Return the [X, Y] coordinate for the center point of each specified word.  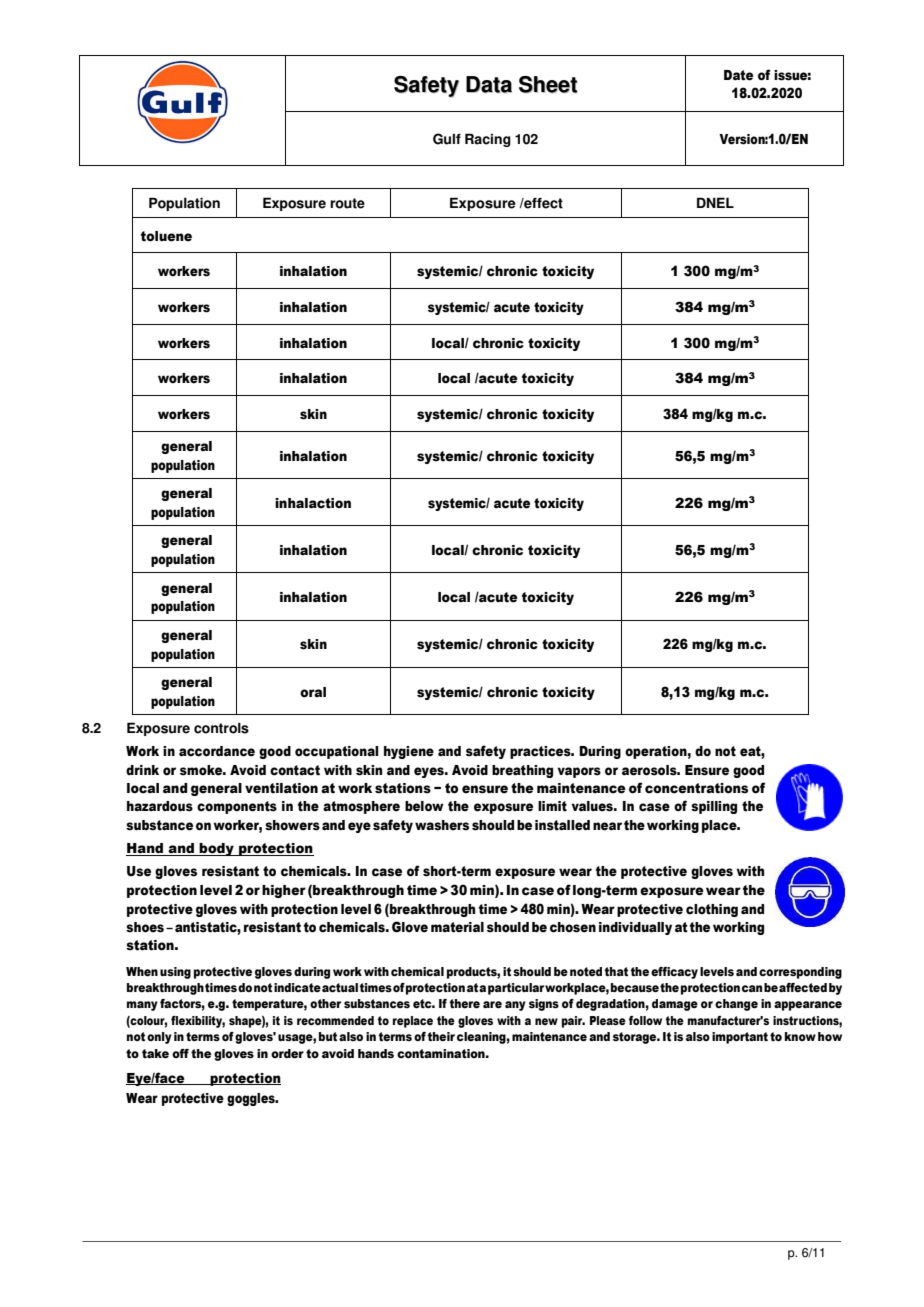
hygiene [409, 752]
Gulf [447, 139]
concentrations [696, 788]
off [180, 1053]
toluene [166, 236]
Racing [488, 140]
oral [313, 692]
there [465, 1004]
